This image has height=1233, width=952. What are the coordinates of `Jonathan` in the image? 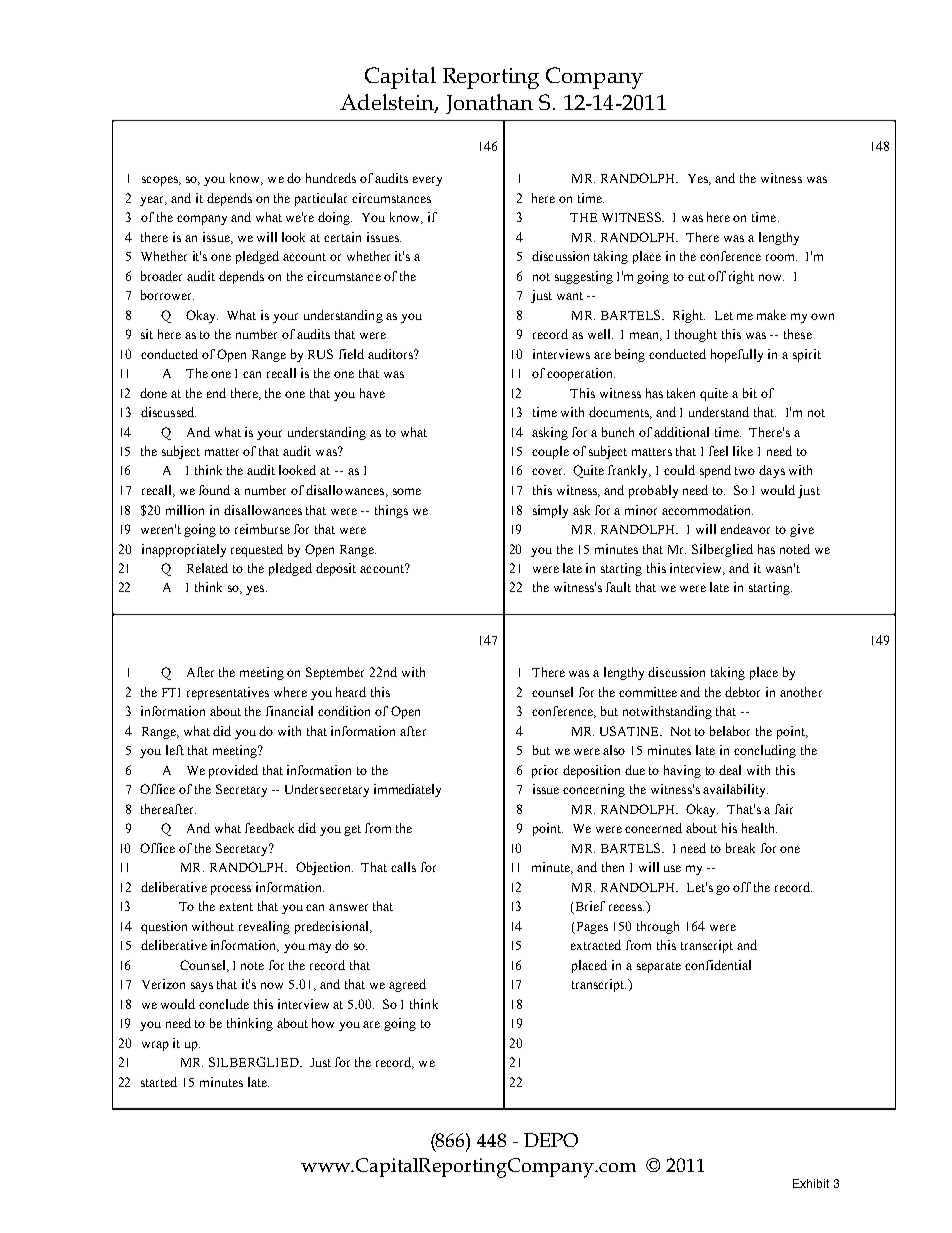 It's located at (489, 104).
